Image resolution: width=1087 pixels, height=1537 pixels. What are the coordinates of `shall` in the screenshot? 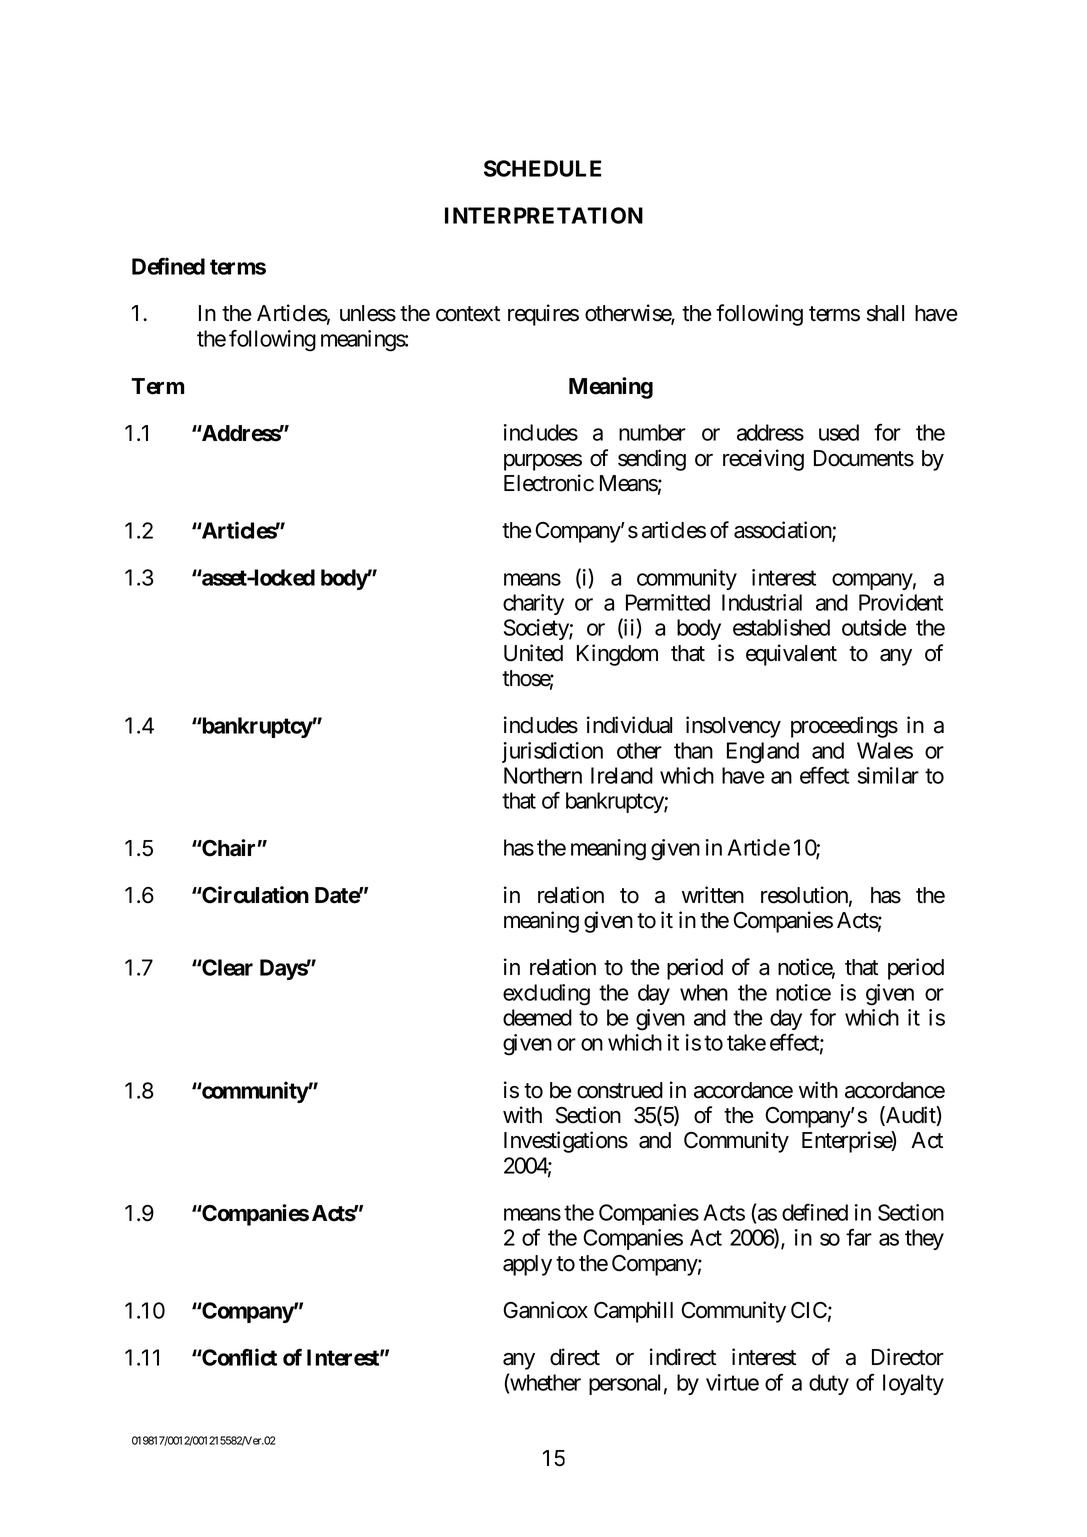 It's located at (885, 313).
